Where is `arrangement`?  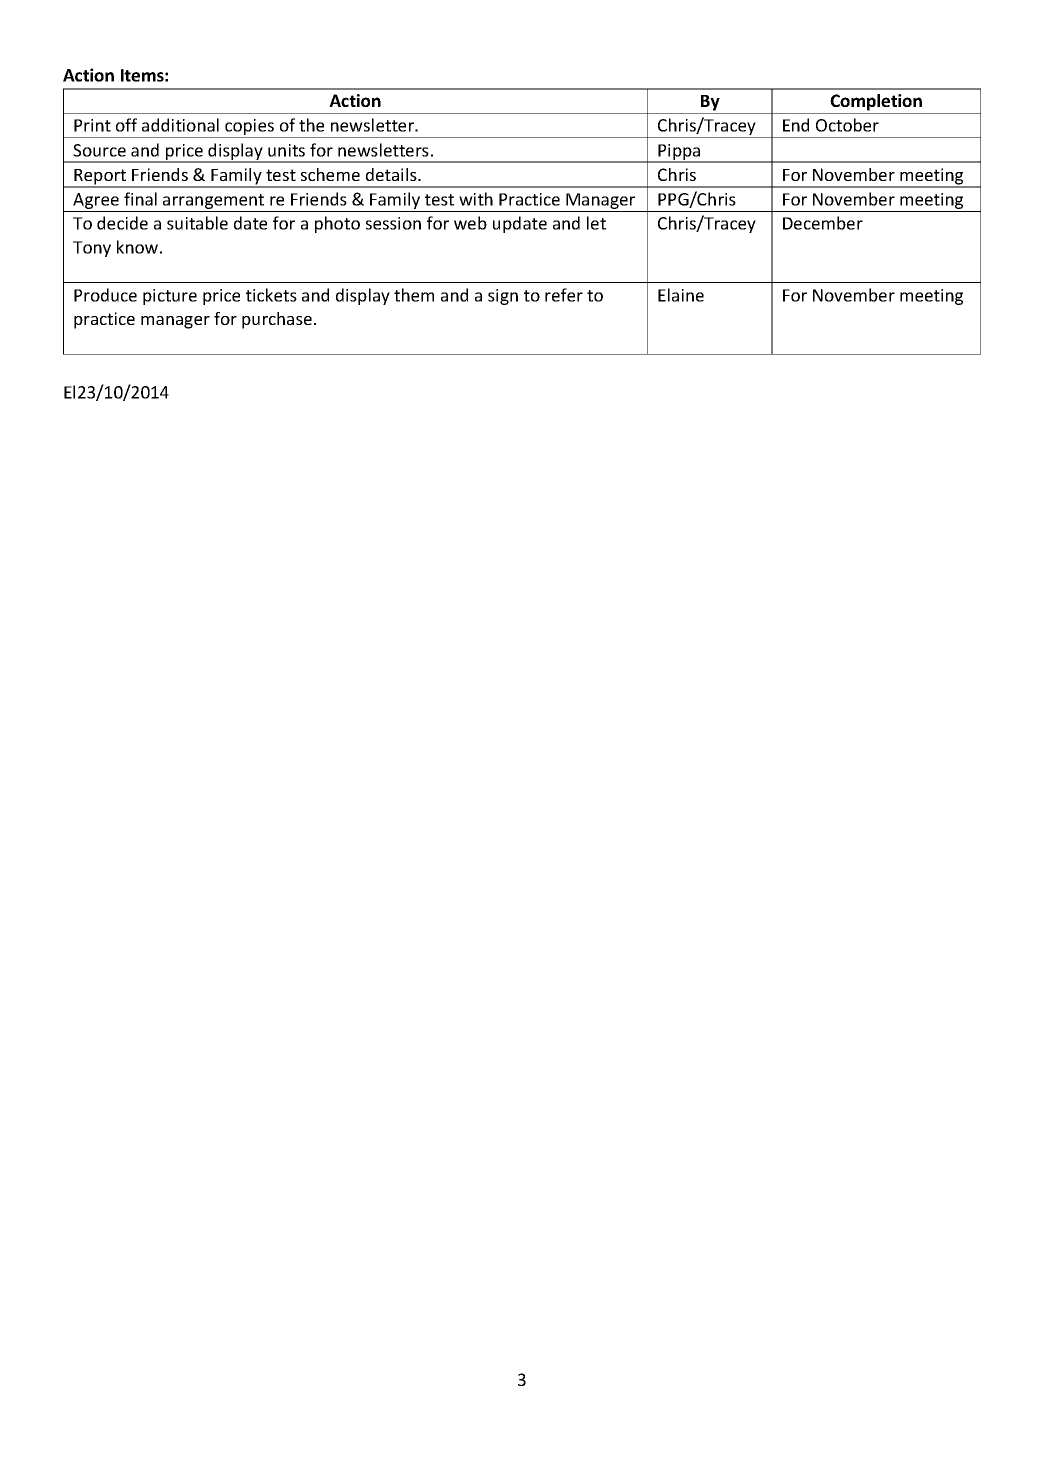
arrangement is located at coordinates (213, 201).
